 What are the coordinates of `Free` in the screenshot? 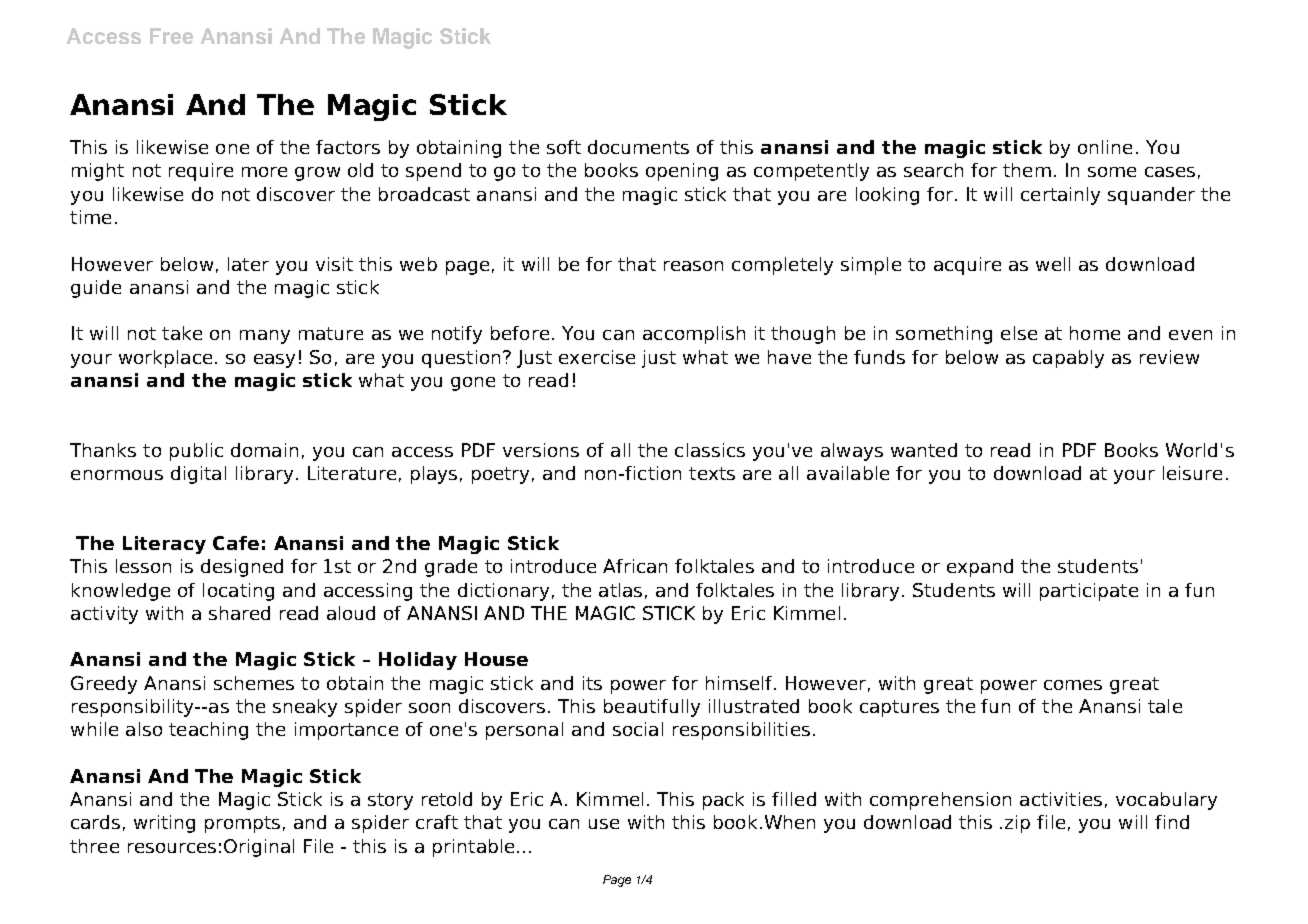 It's located at (171, 36).
